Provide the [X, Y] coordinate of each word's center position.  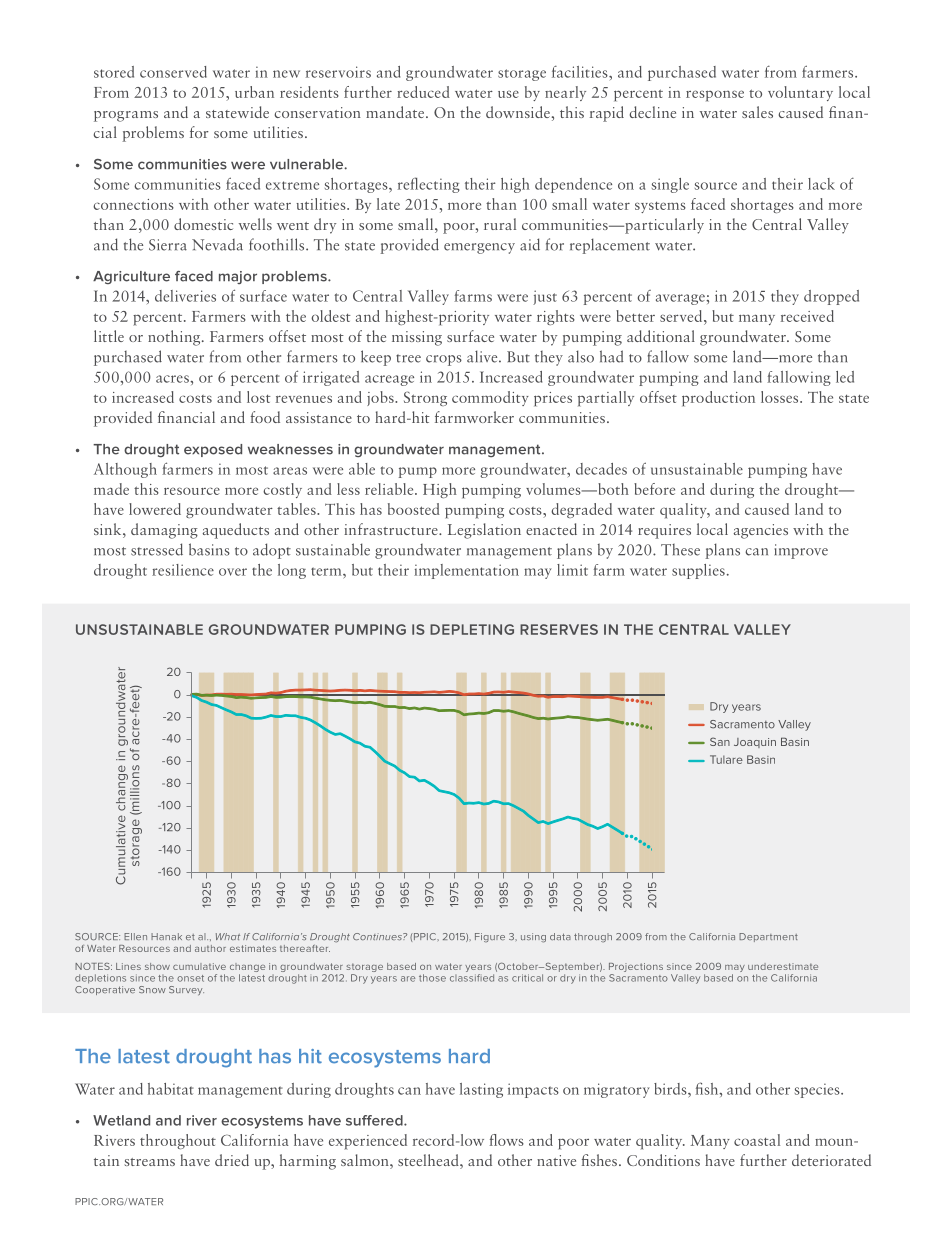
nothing [175, 338]
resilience [183, 570]
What [228, 936]
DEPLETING [472, 629]
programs [126, 116]
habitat [171, 1089]
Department [768, 937]
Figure [490, 937]
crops [444, 360]
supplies [698, 571]
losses [781, 397]
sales [757, 112]
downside [518, 112]
